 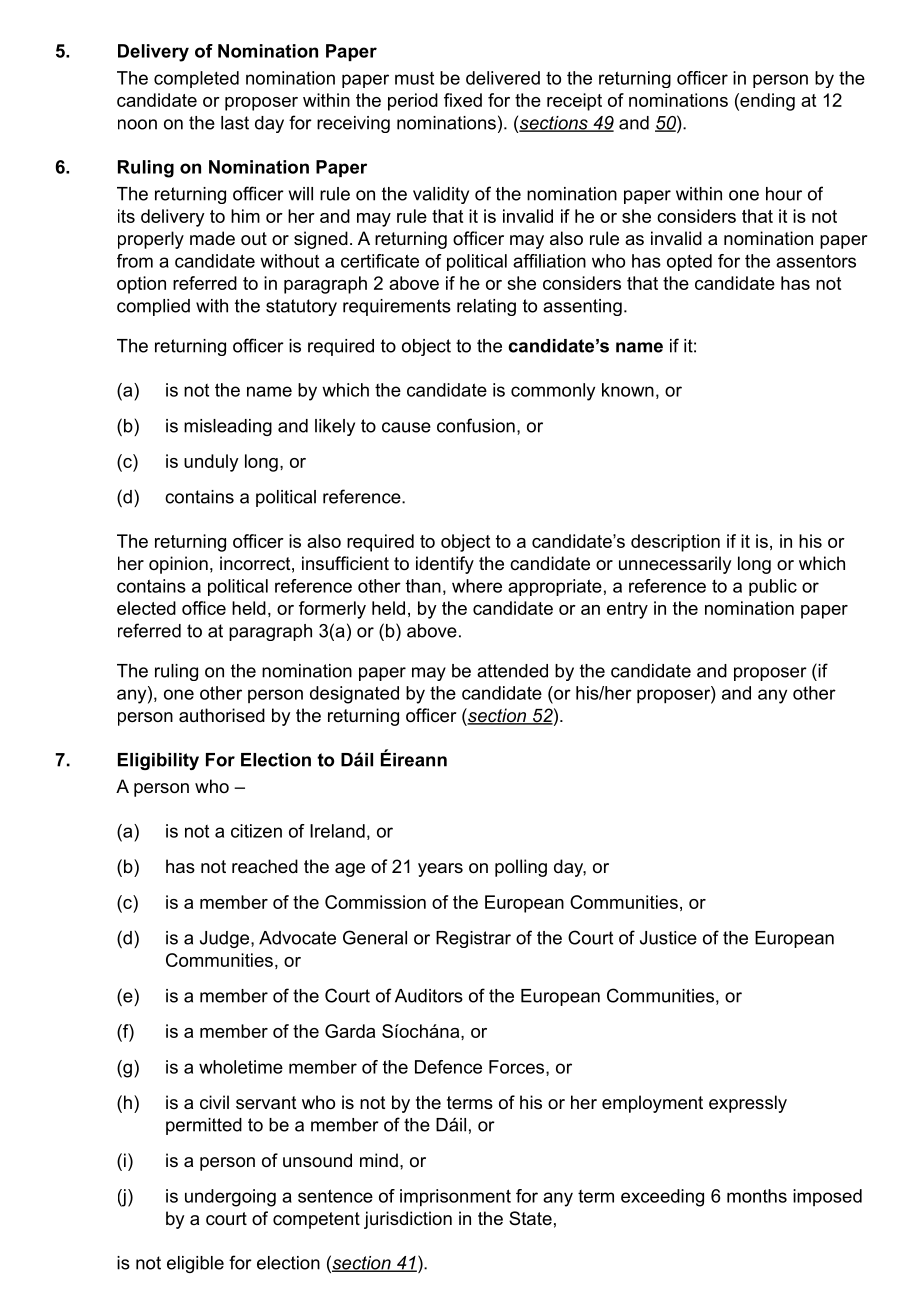 What do you see at coordinates (463, 100) in the document?
I see `fixed` at bounding box center [463, 100].
